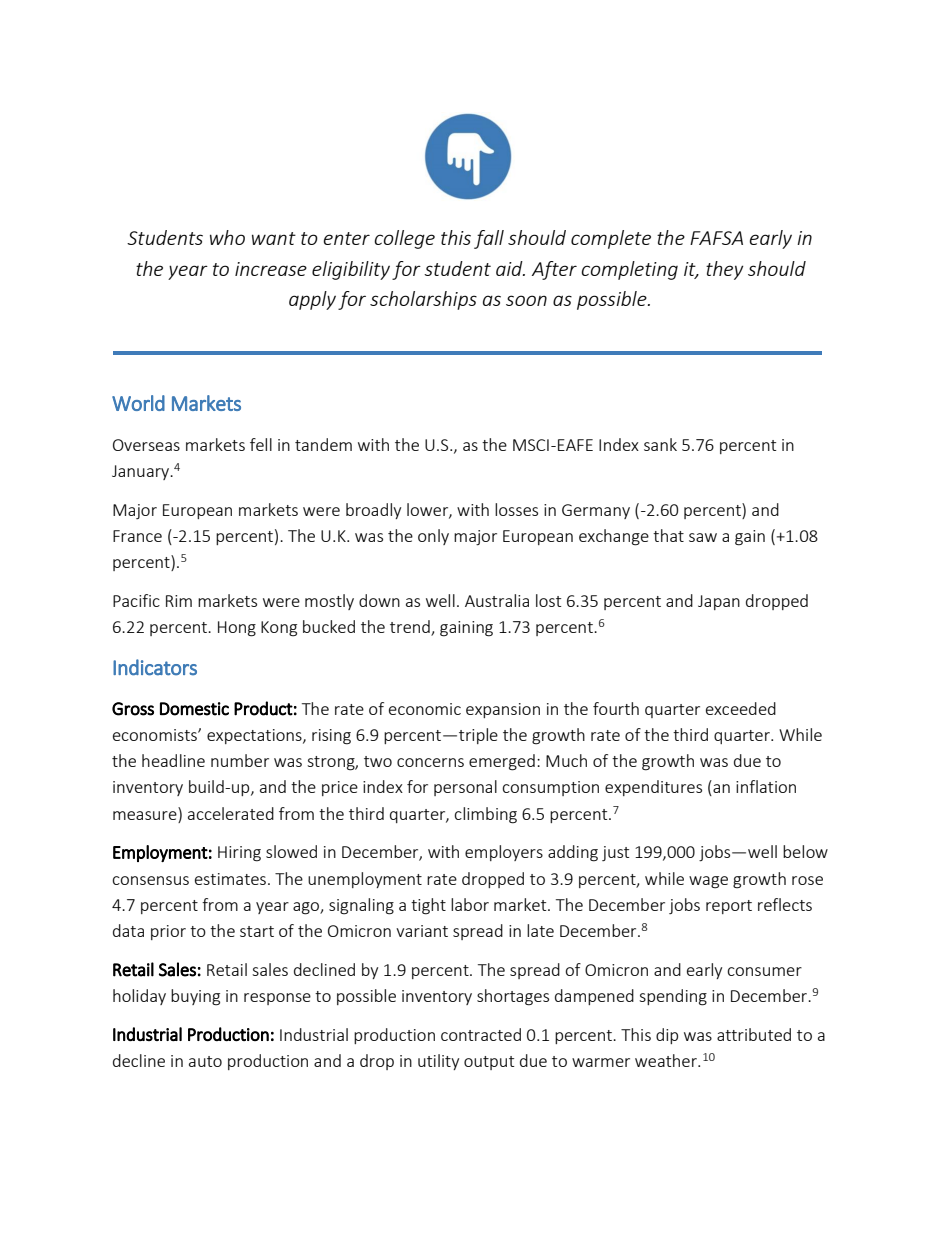 This screenshot has width=952, height=1233. Describe the element at coordinates (411, 628) in the screenshot. I see `trend` at that location.
